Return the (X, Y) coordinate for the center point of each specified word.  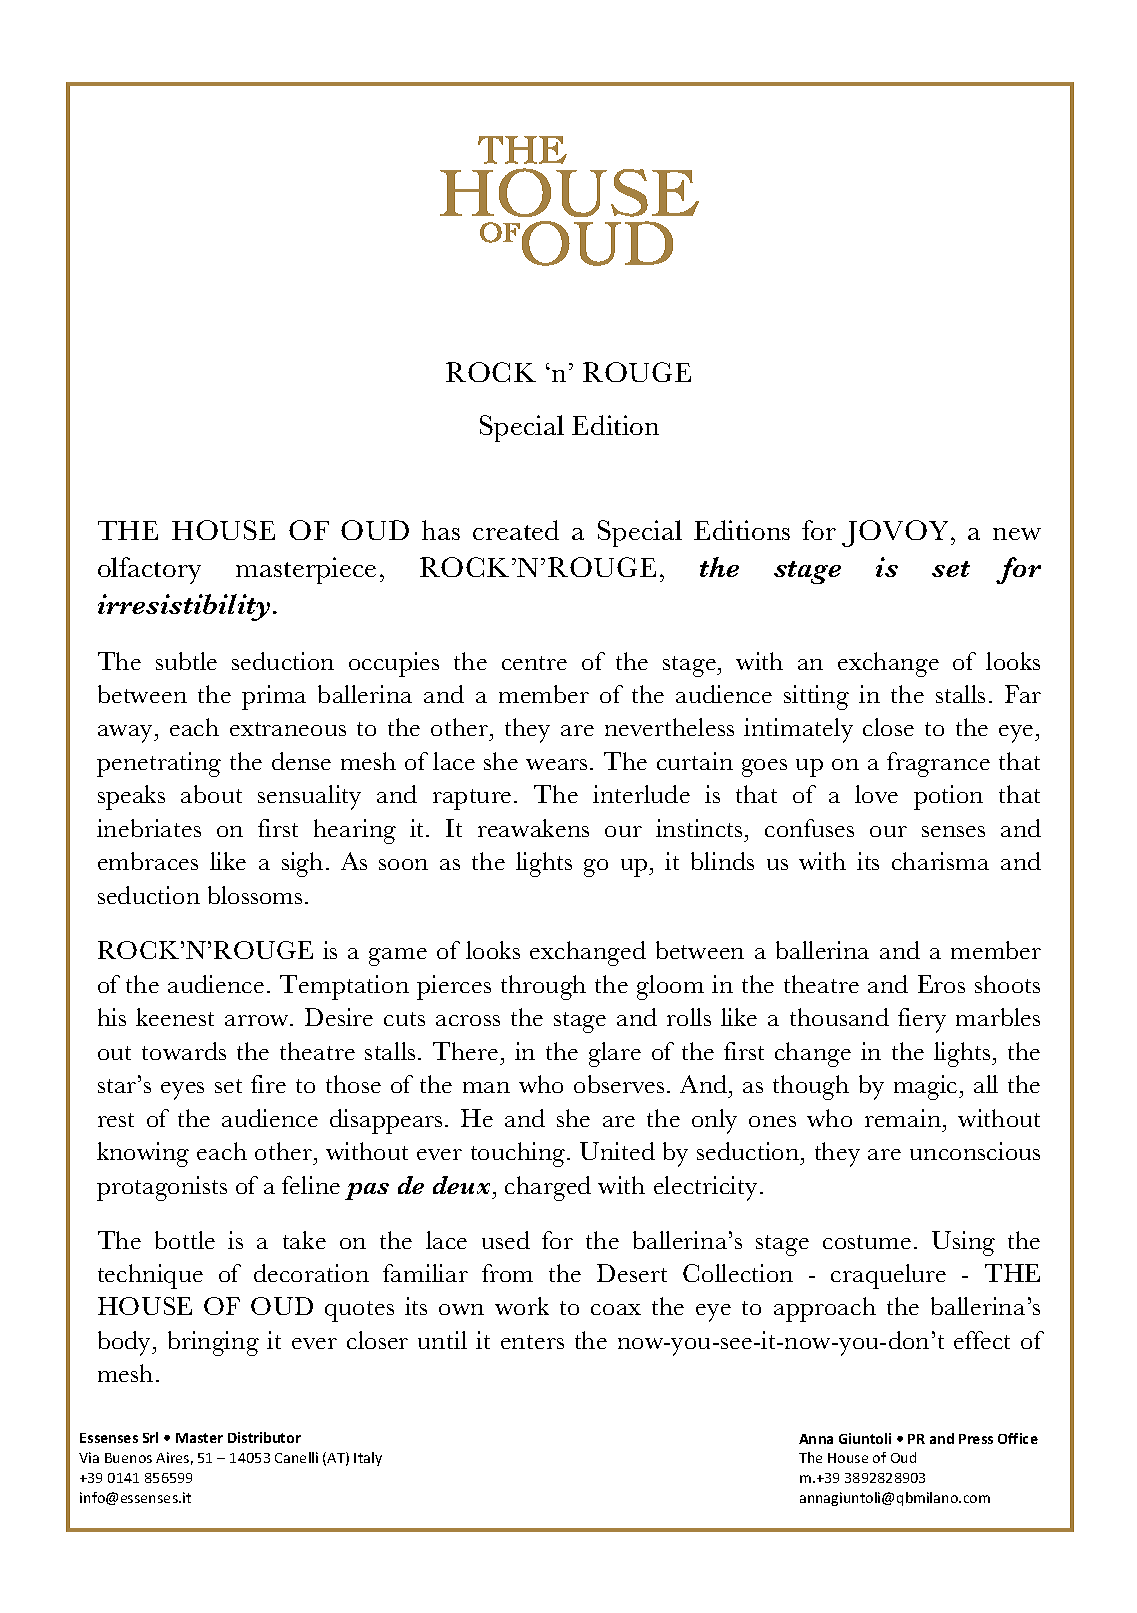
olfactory (149, 570)
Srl (150, 1437)
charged (548, 1188)
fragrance (938, 764)
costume (867, 1242)
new (1017, 534)
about (211, 794)
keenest (175, 1017)
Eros (941, 984)
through (543, 987)
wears (556, 764)
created (516, 530)
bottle (185, 1240)
